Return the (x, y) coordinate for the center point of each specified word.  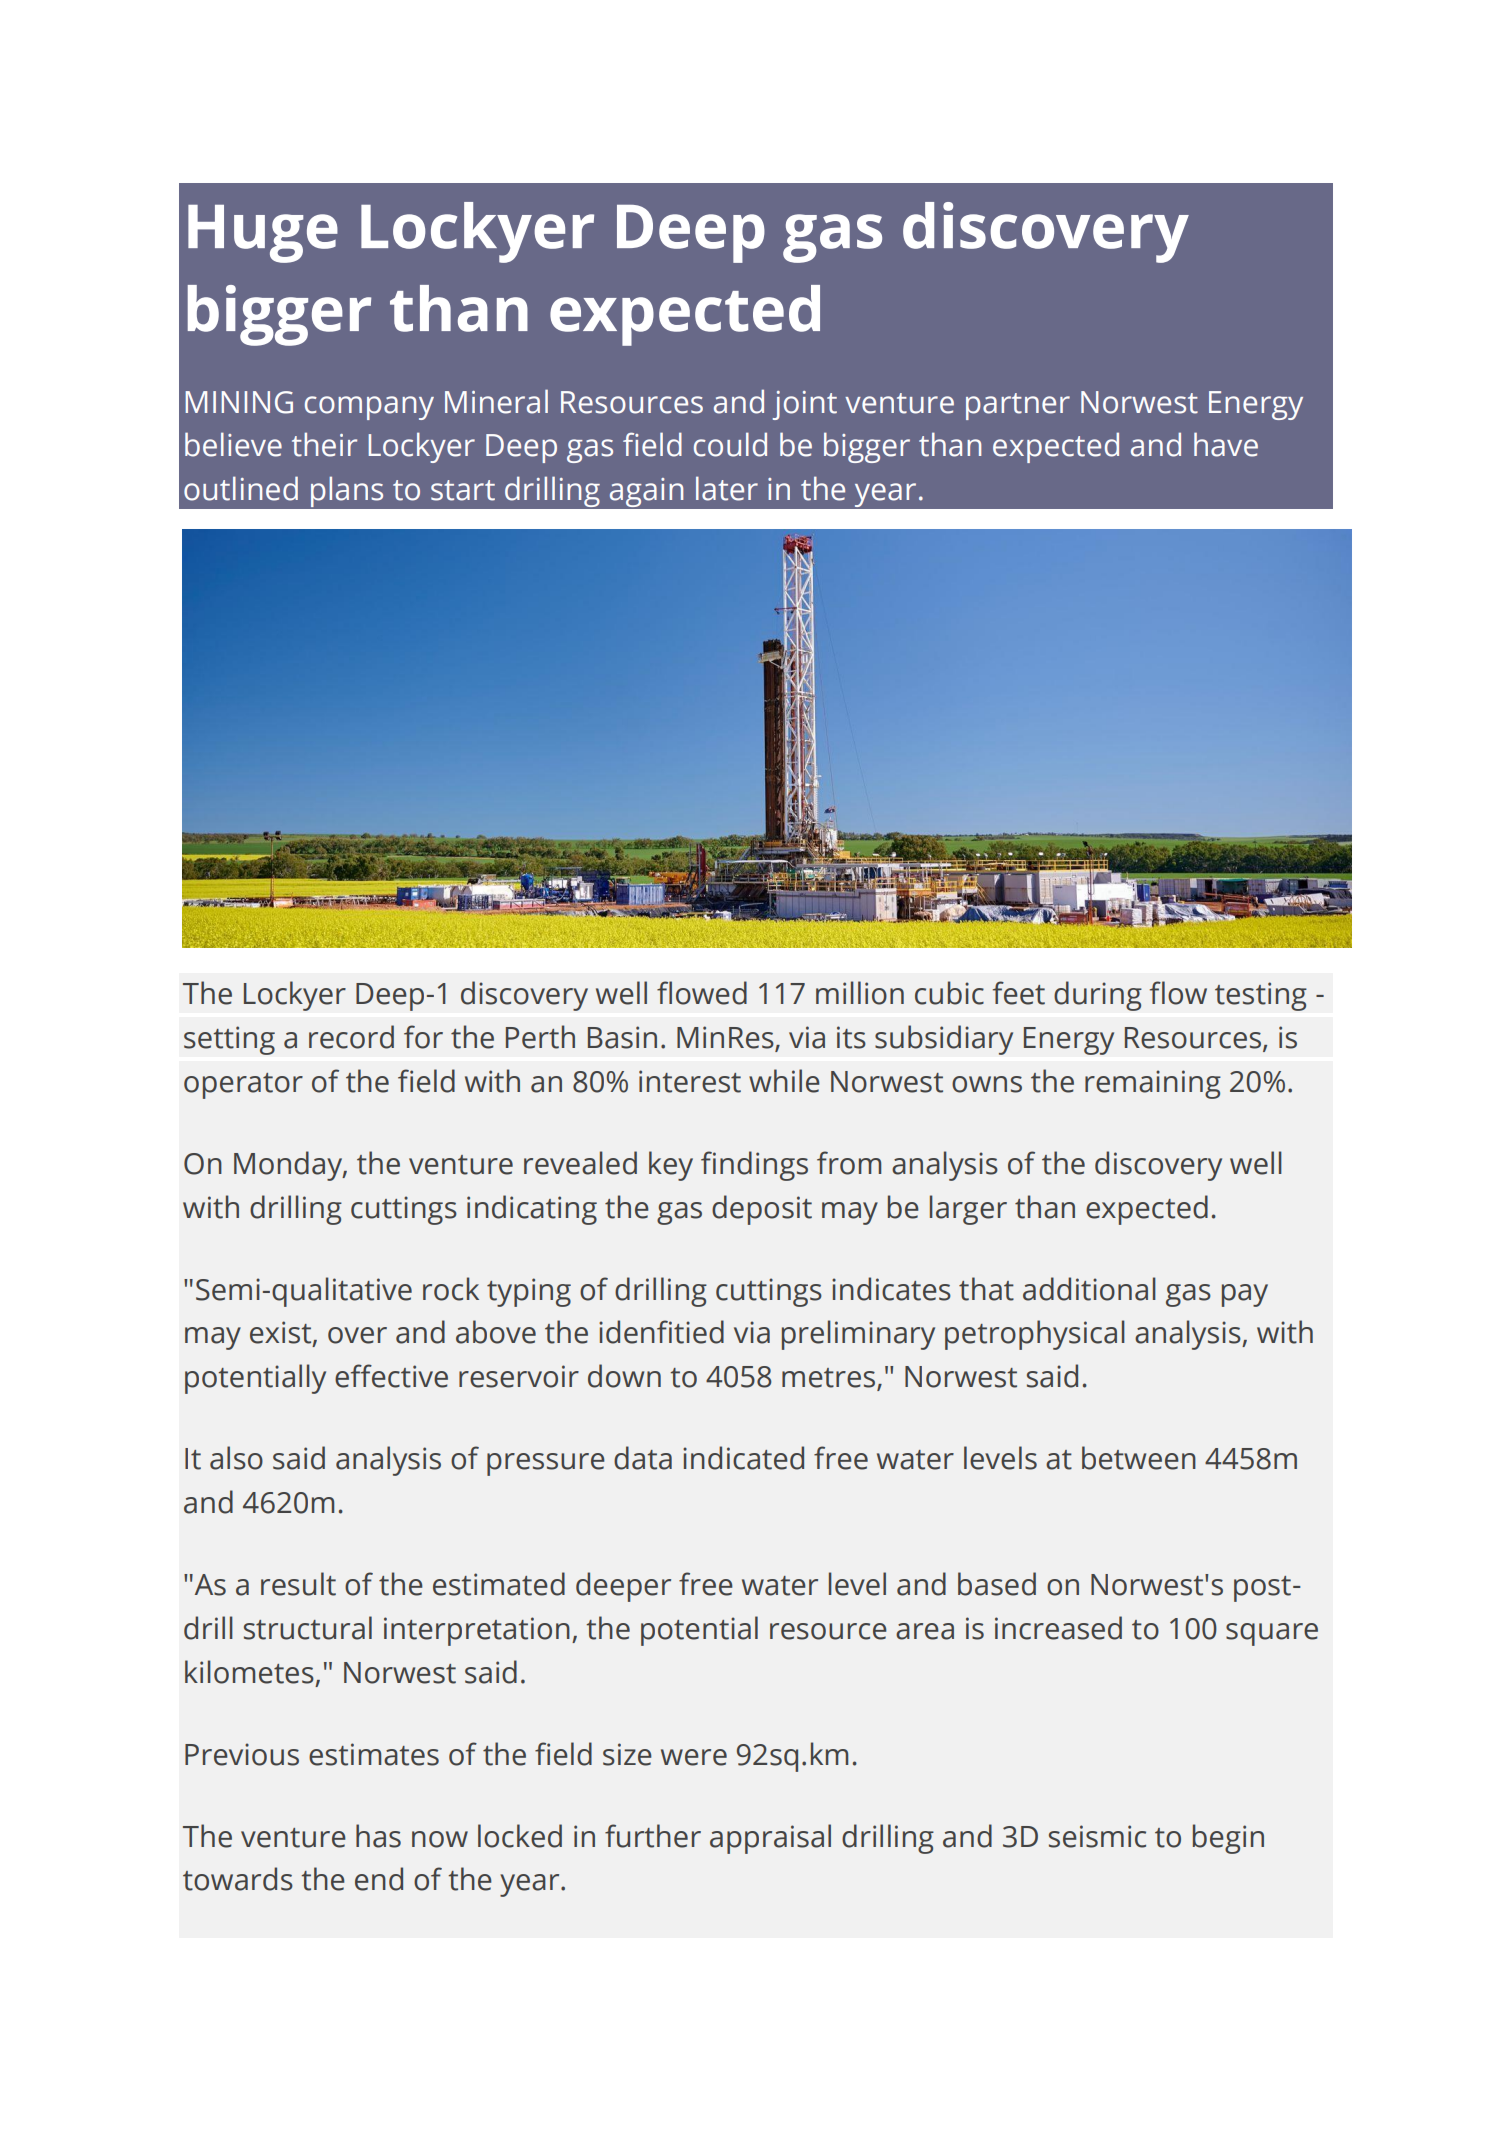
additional (1089, 1289)
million (860, 993)
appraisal (770, 1839)
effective (391, 1376)
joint (805, 405)
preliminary (858, 1335)
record (351, 1037)
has (378, 1836)
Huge (263, 234)
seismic (1097, 1836)
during (1098, 996)
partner (1018, 406)
